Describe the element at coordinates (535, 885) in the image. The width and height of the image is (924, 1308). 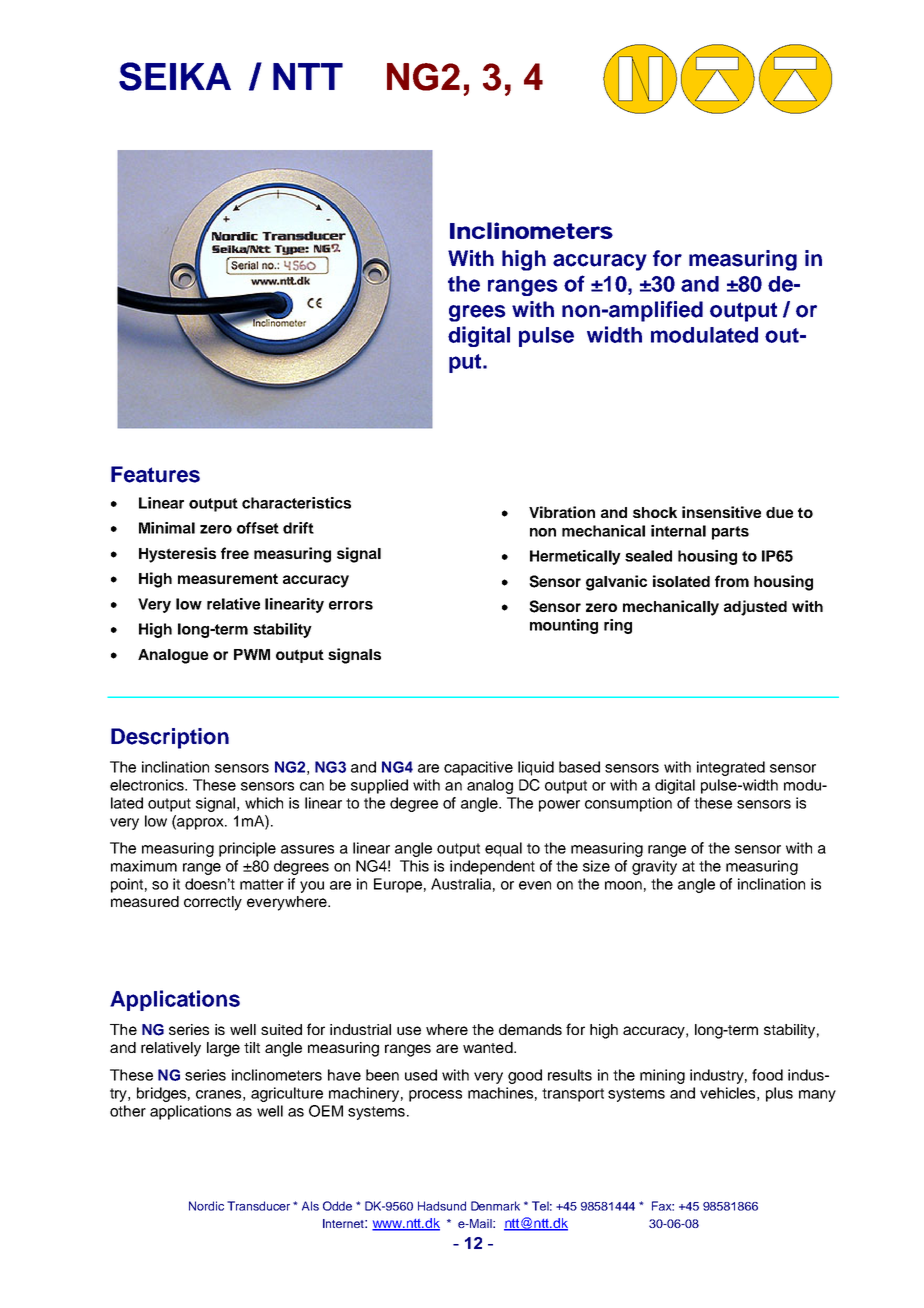
I see `even` at that location.
